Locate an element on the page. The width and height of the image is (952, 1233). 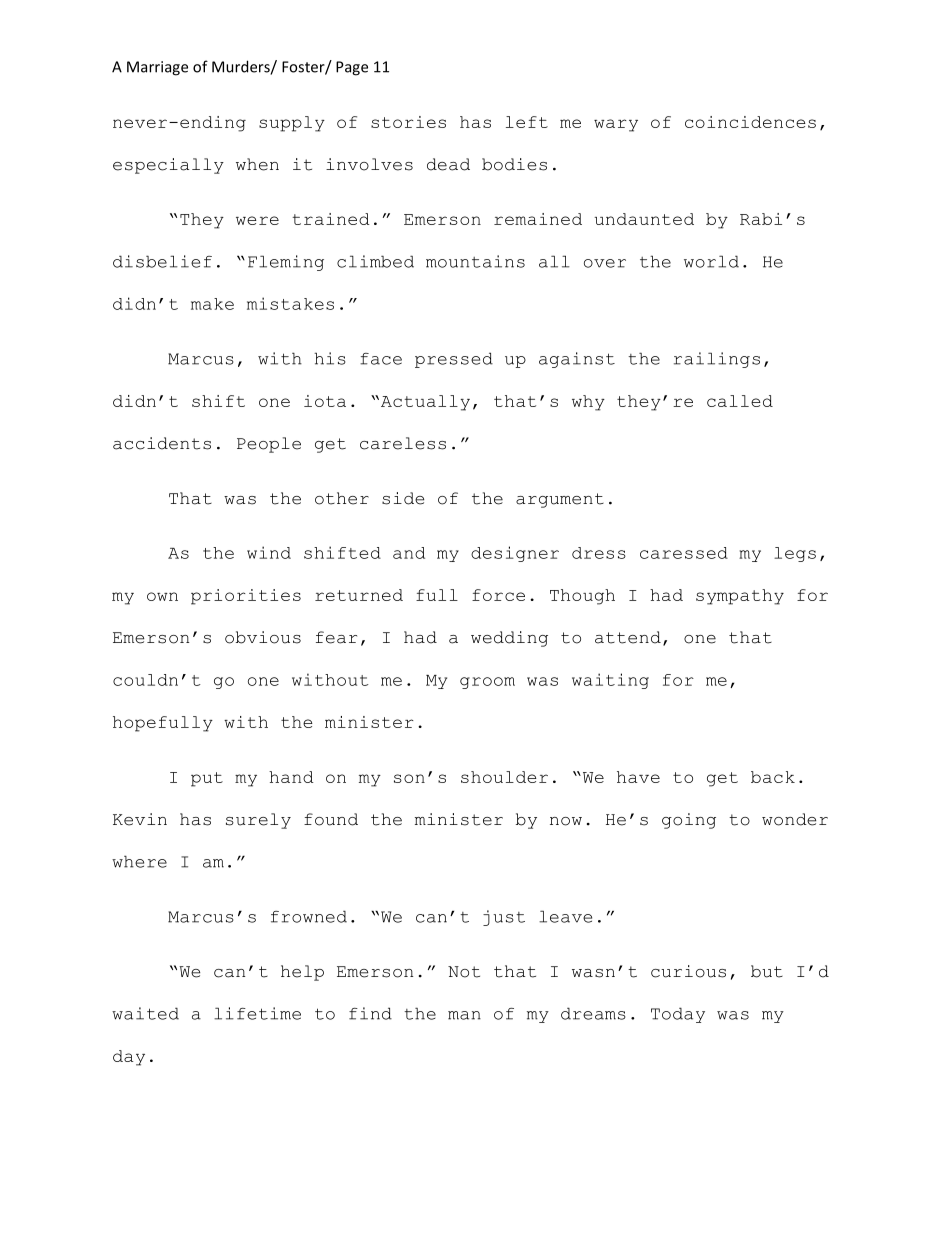
lifetime is located at coordinates (257, 1013).
